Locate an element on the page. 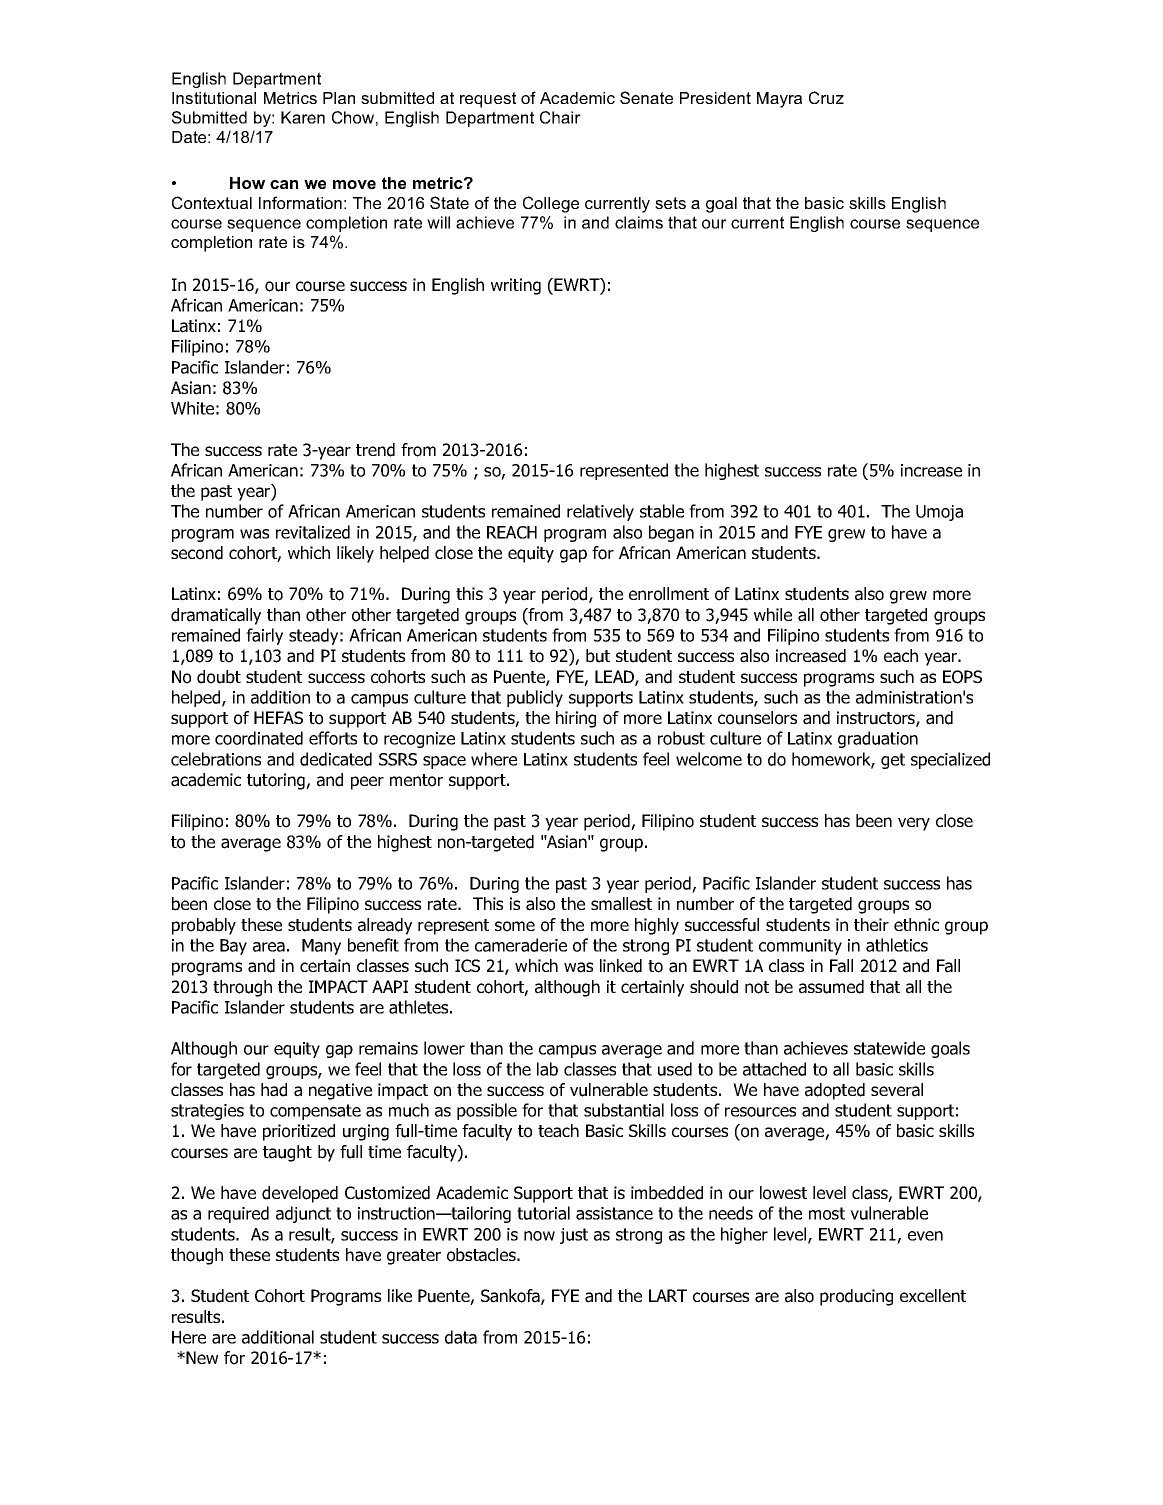 The height and width of the image is (1505, 1163). revitalized is located at coordinates (313, 532).
